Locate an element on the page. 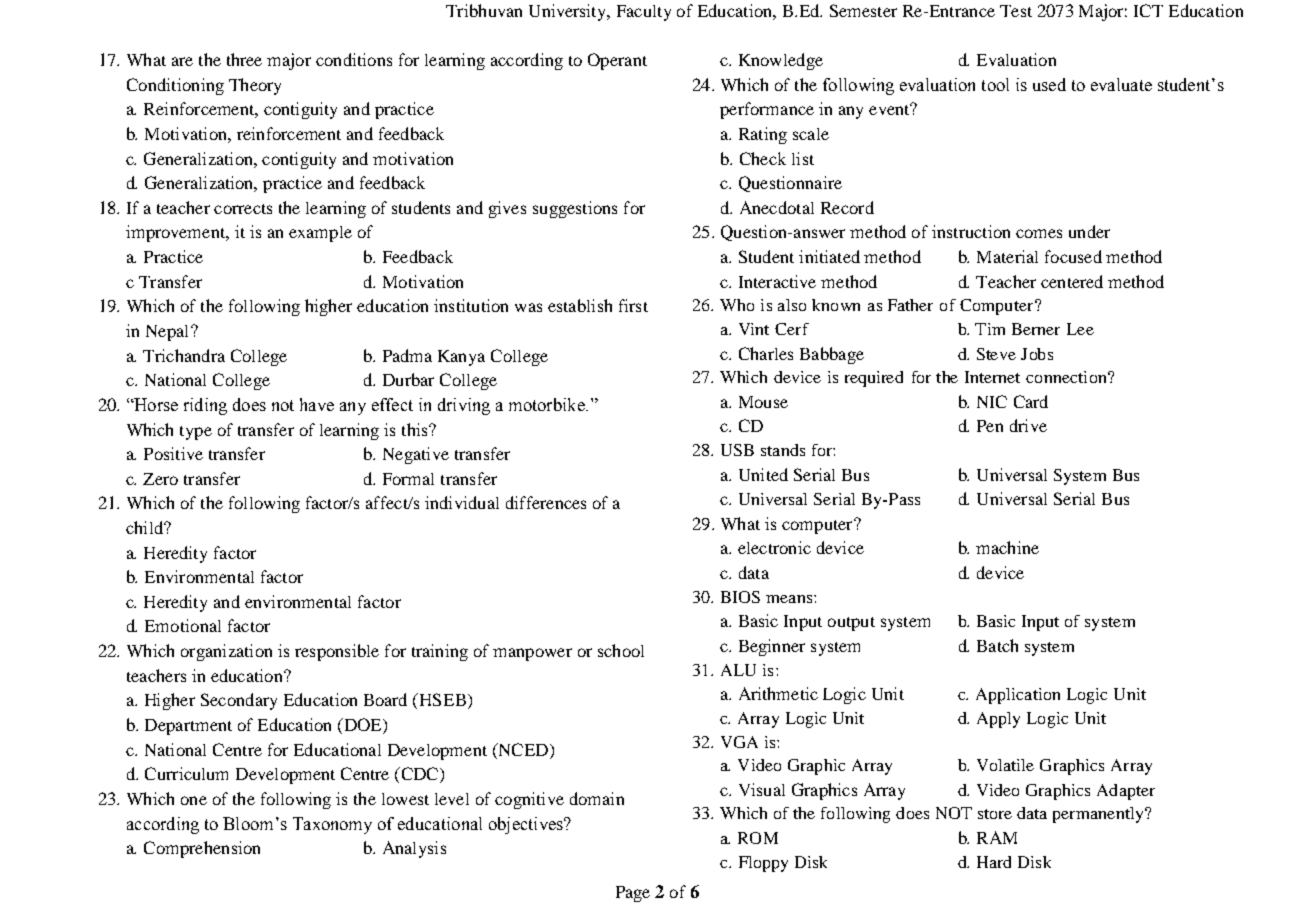  Emotional is located at coordinates (183, 625).
